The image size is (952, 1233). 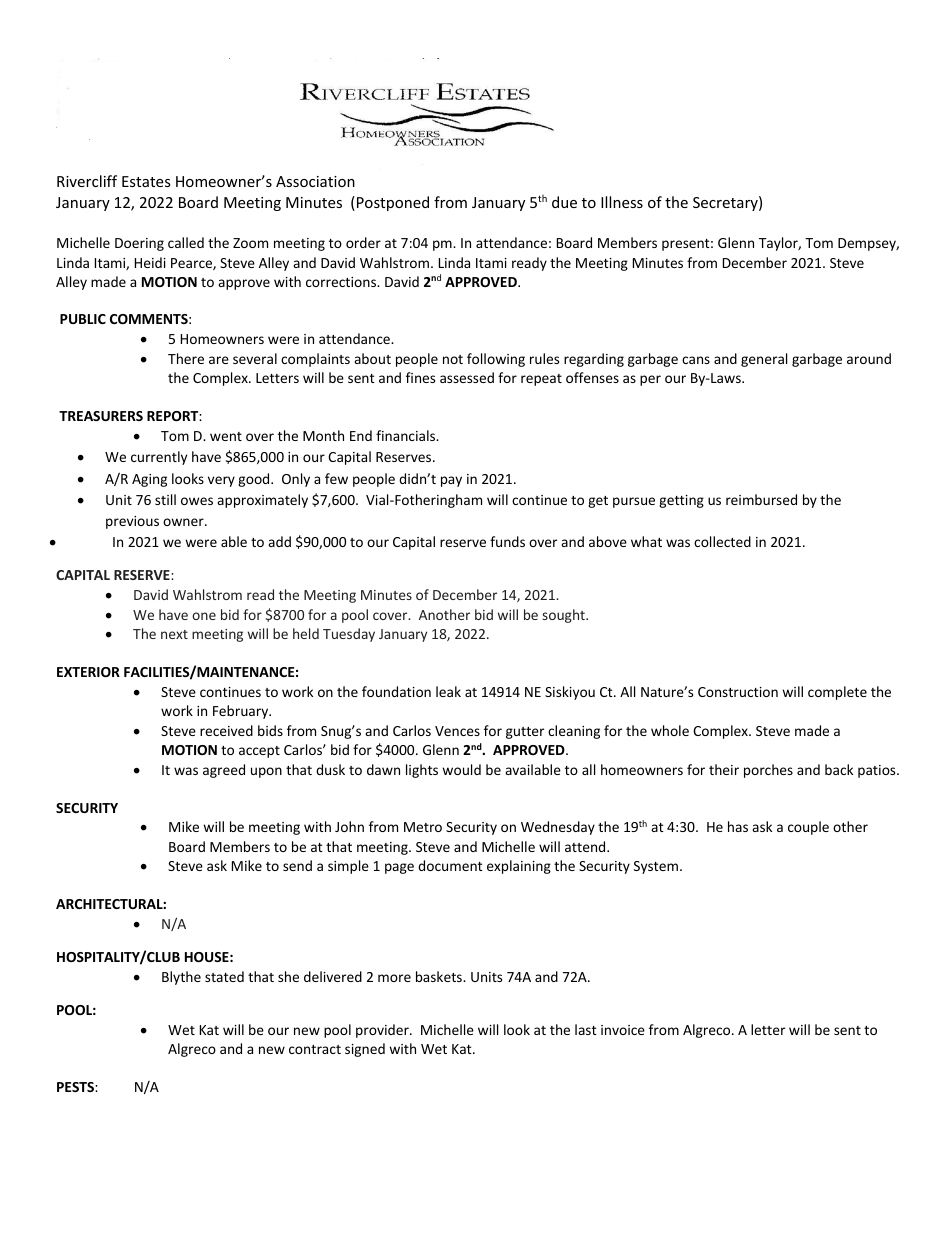 I want to click on couple, so click(x=808, y=828).
